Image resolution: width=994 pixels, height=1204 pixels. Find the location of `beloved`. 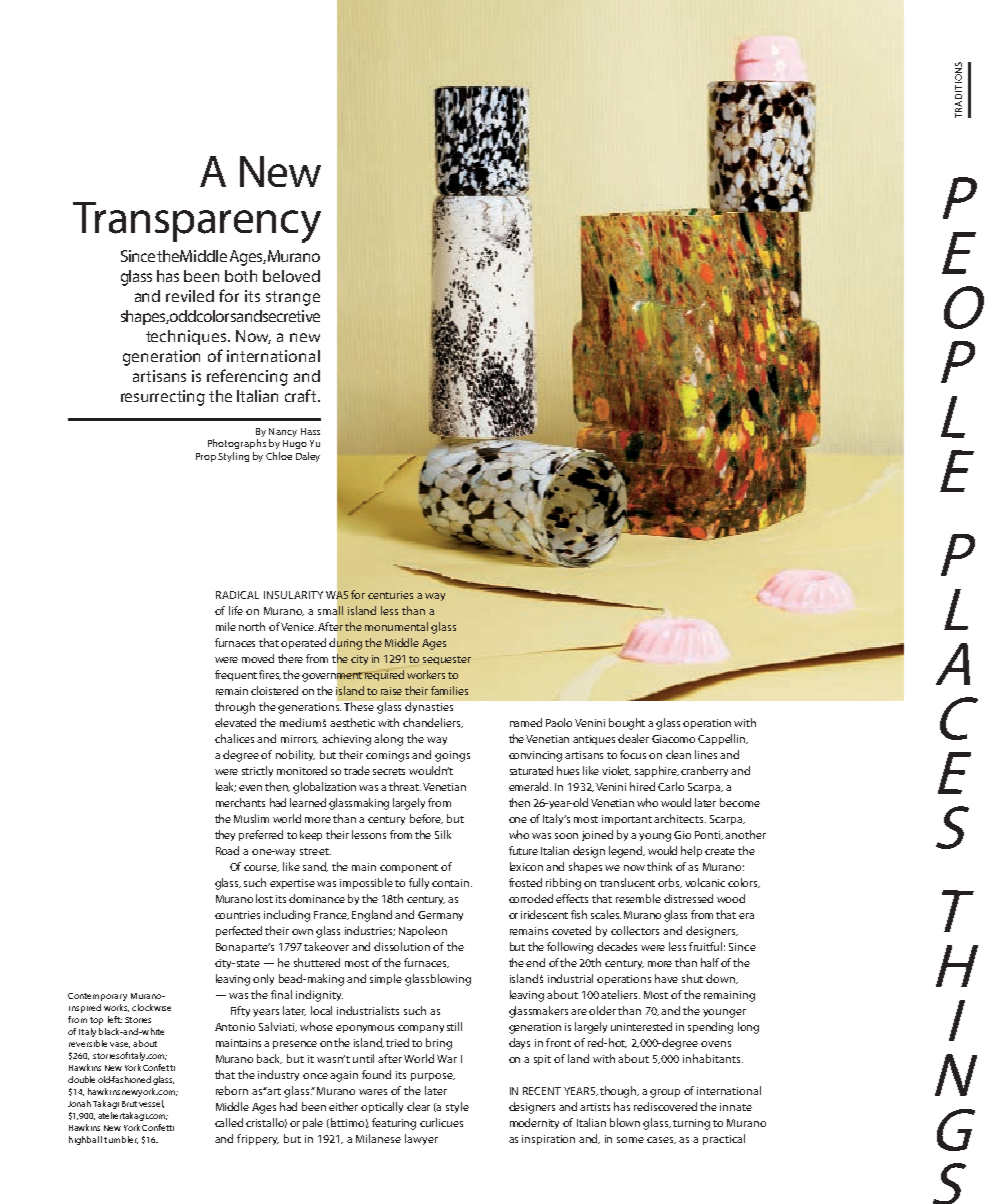

beloved is located at coordinates (291, 276).
